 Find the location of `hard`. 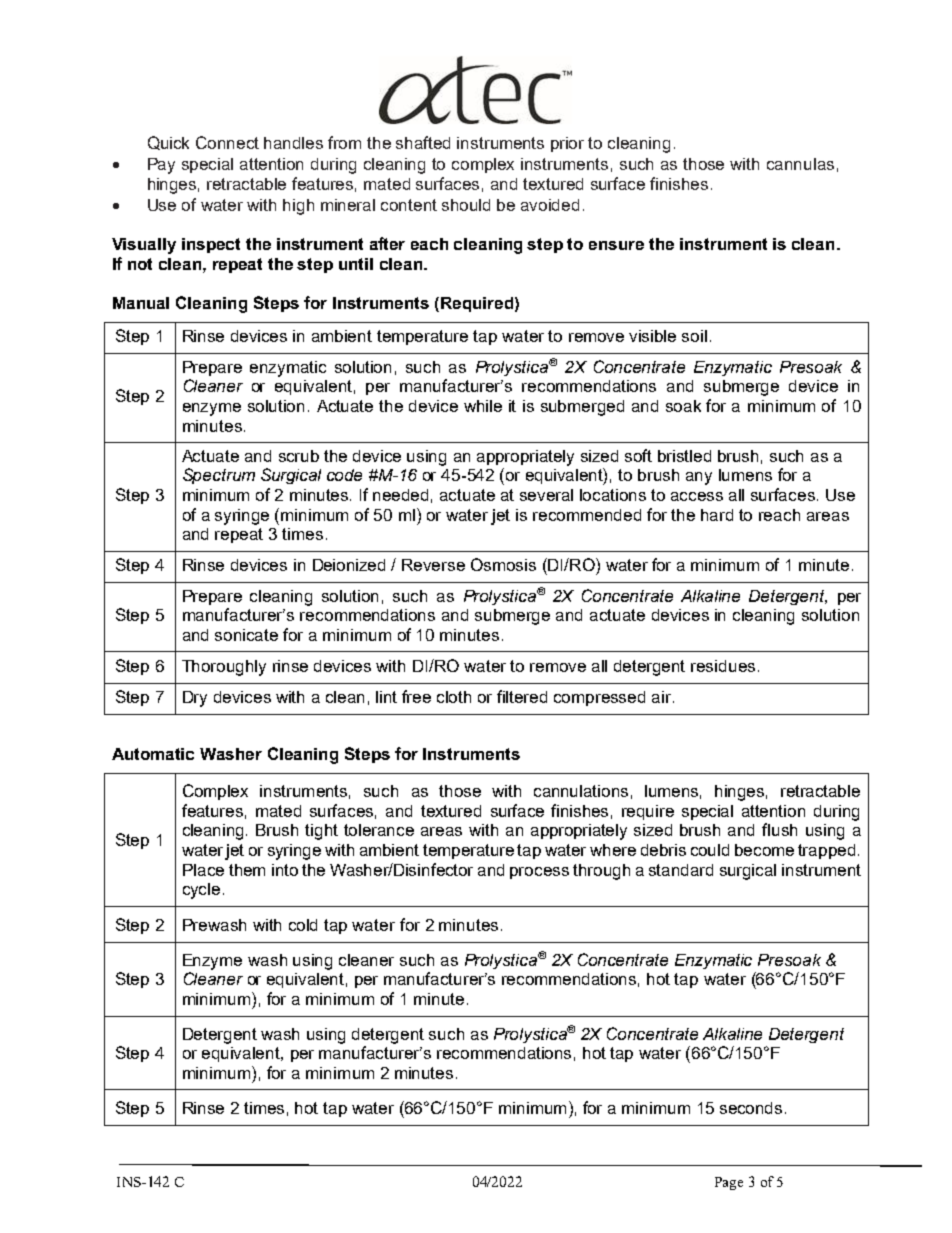

hard is located at coordinates (717, 515).
